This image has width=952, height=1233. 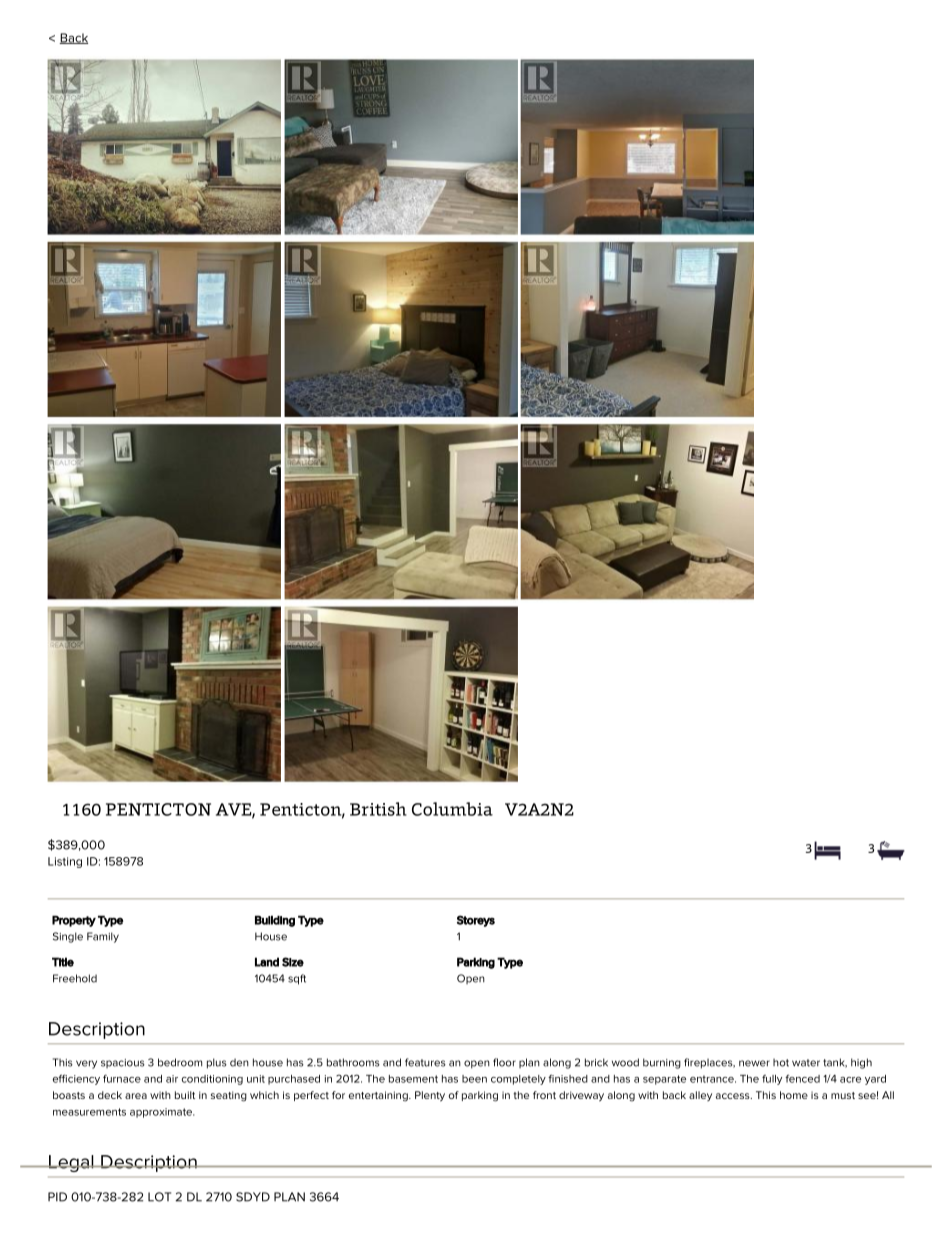 What do you see at coordinates (180, 1062) in the image?
I see `bedroom` at bounding box center [180, 1062].
